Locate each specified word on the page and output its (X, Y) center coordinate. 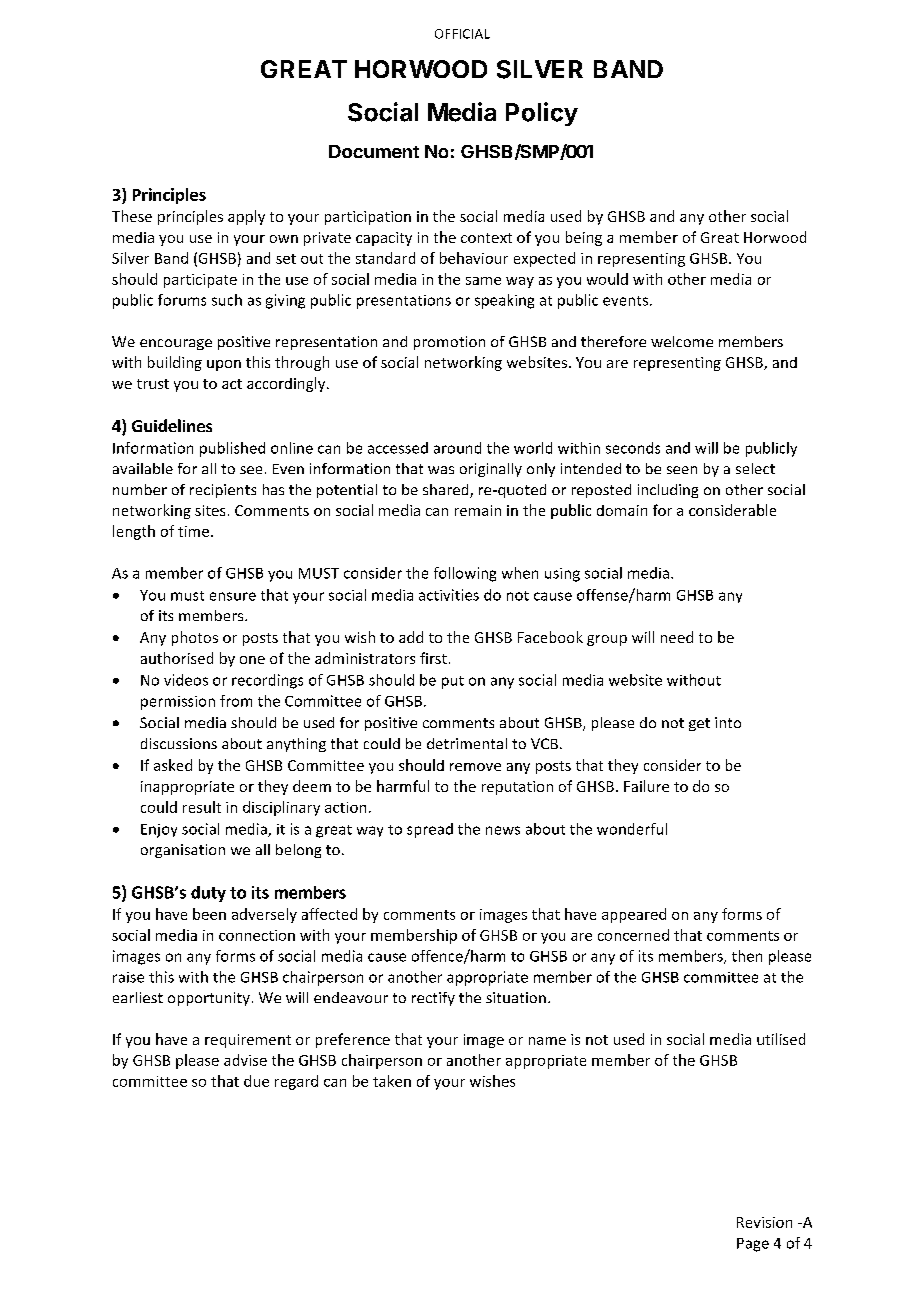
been (209, 914)
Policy (542, 114)
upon (224, 365)
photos (195, 638)
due (256, 1081)
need (677, 637)
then (747, 956)
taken (392, 1081)
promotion (449, 343)
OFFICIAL (462, 34)
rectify (433, 999)
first (433, 658)
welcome (682, 341)
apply (246, 217)
